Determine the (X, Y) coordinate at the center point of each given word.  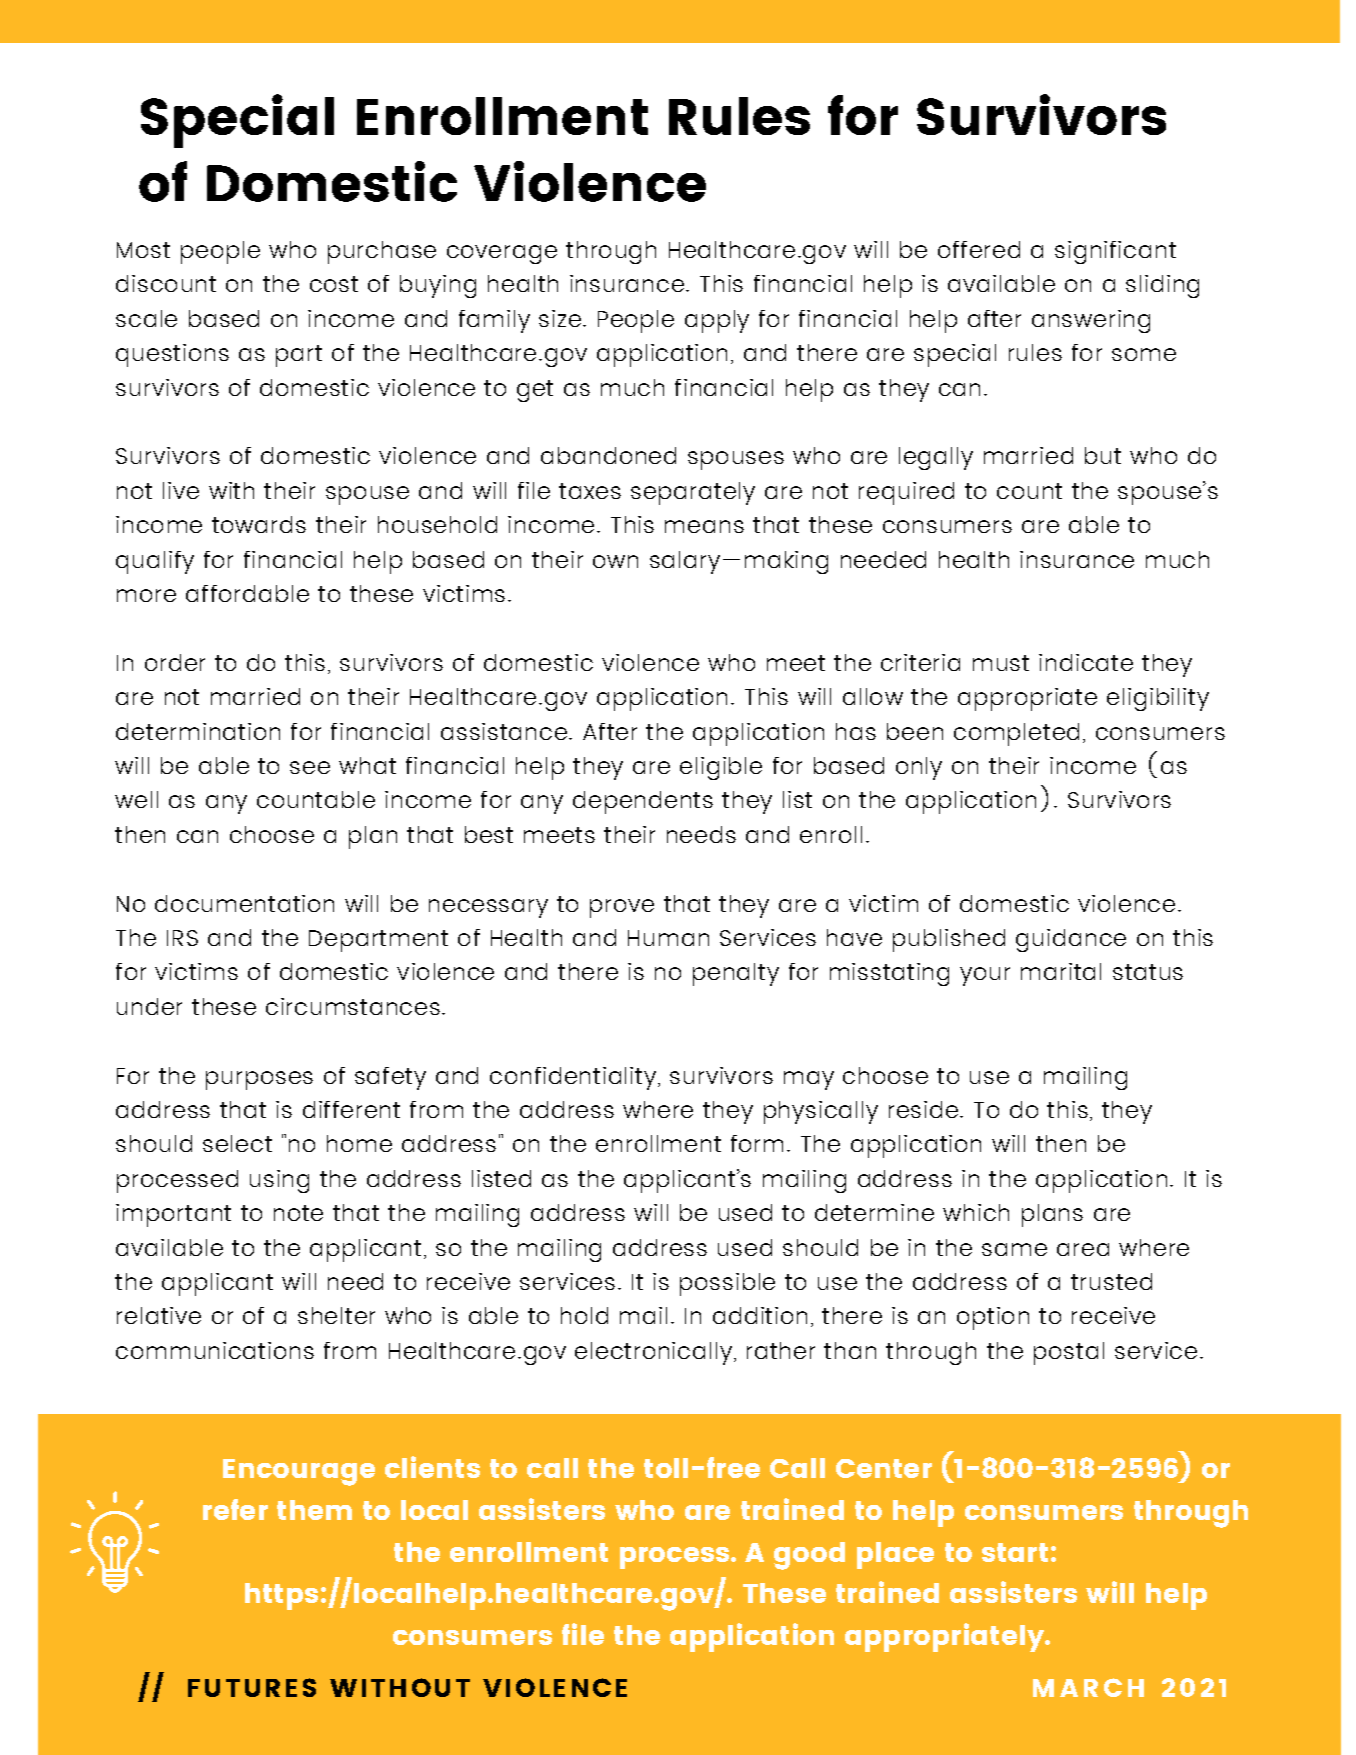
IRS (182, 938)
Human (668, 938)
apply (717, 321)
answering (1091, 321)
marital (1061, 971)
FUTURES (252, 1687)
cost (334, 284)
